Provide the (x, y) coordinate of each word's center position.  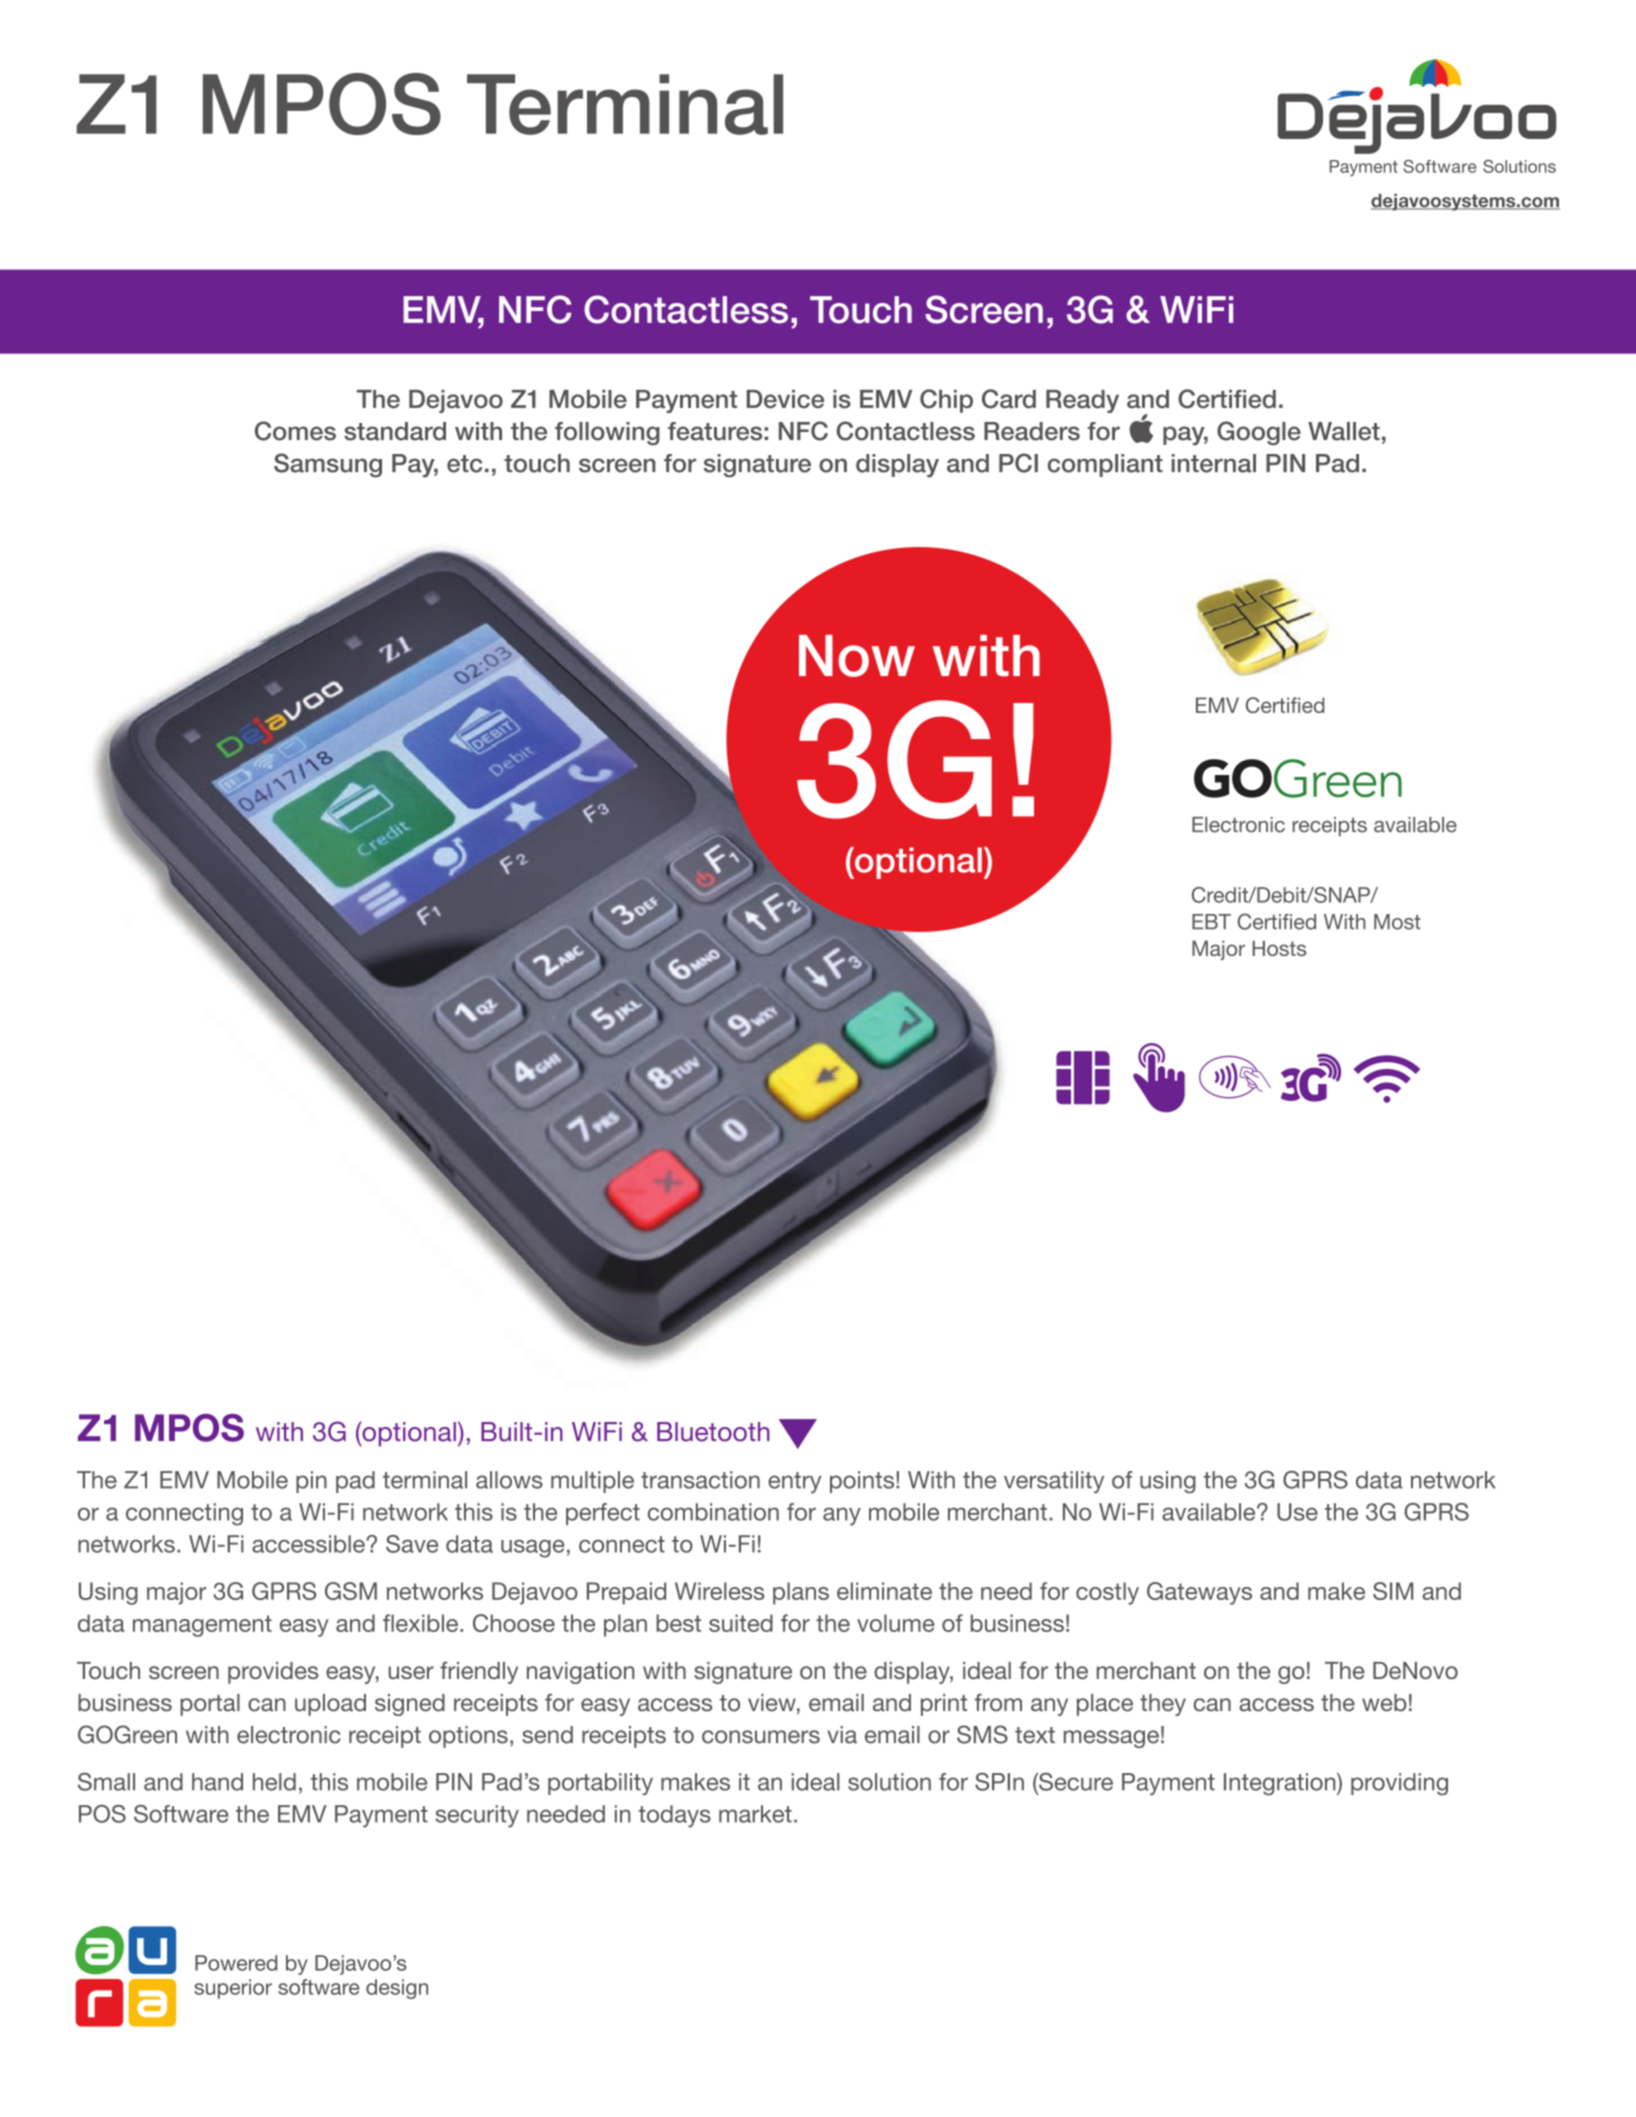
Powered (236, 1963)
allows (509, 1480)
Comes (295, 431)
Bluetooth (713, 1432)
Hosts (1279, 948)
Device (785, 399)
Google (1259, 433)
